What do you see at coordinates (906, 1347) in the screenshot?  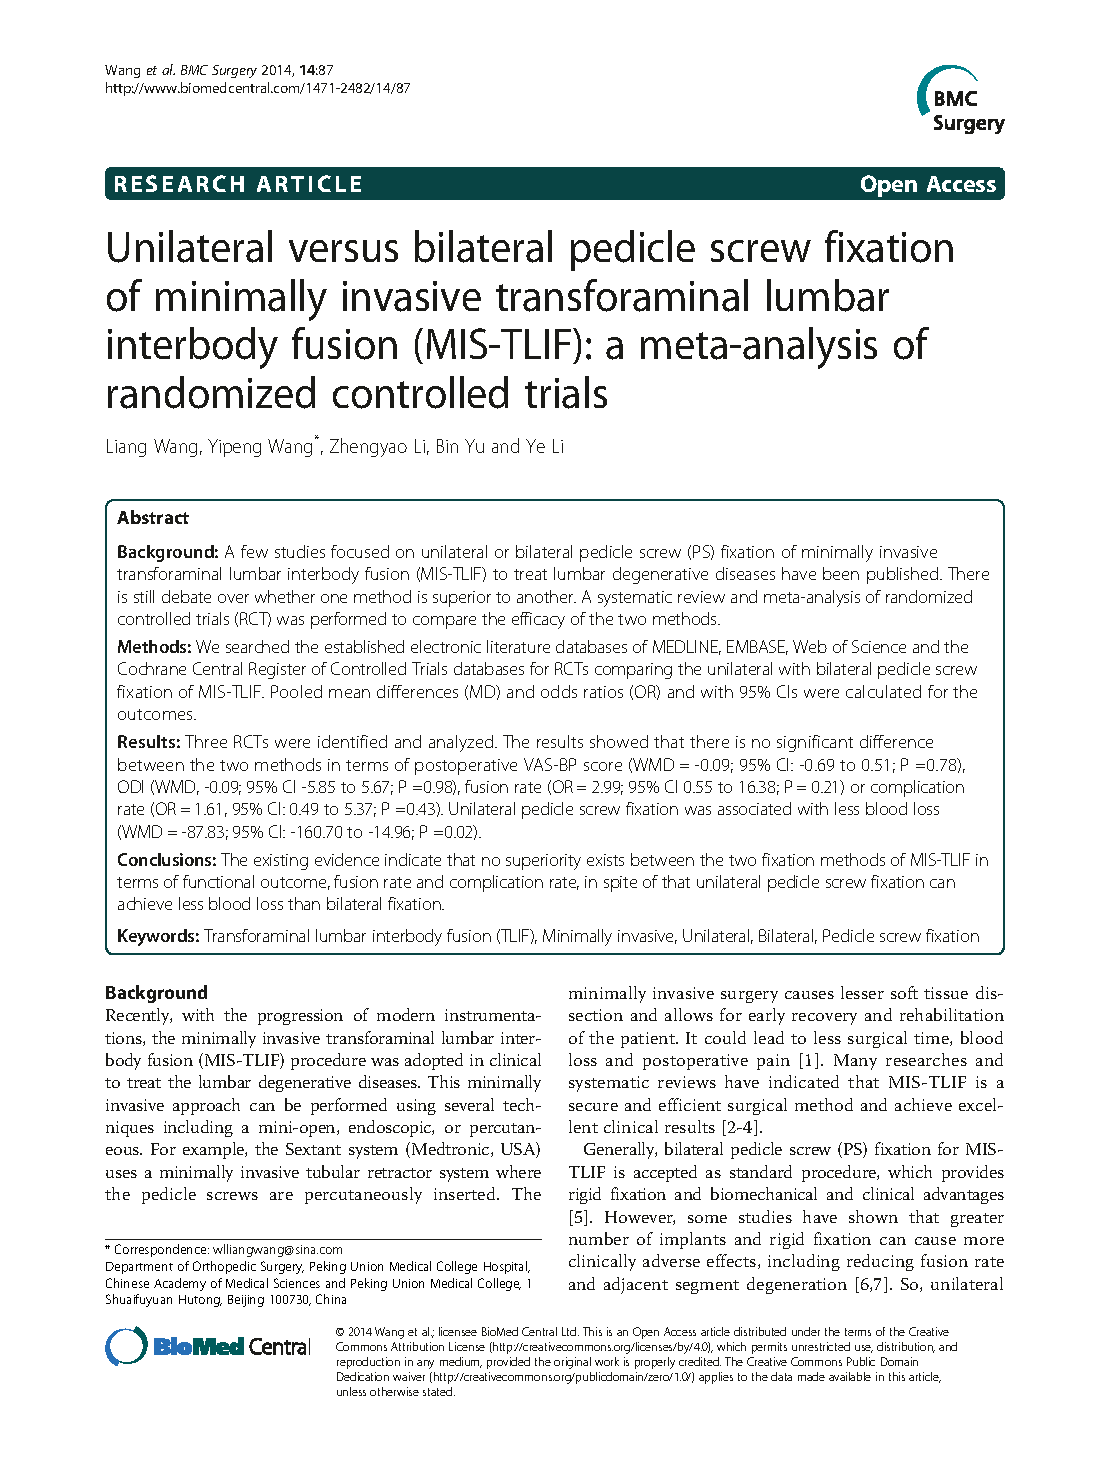 I see `distribution` at bounding box center [906, 1347].
